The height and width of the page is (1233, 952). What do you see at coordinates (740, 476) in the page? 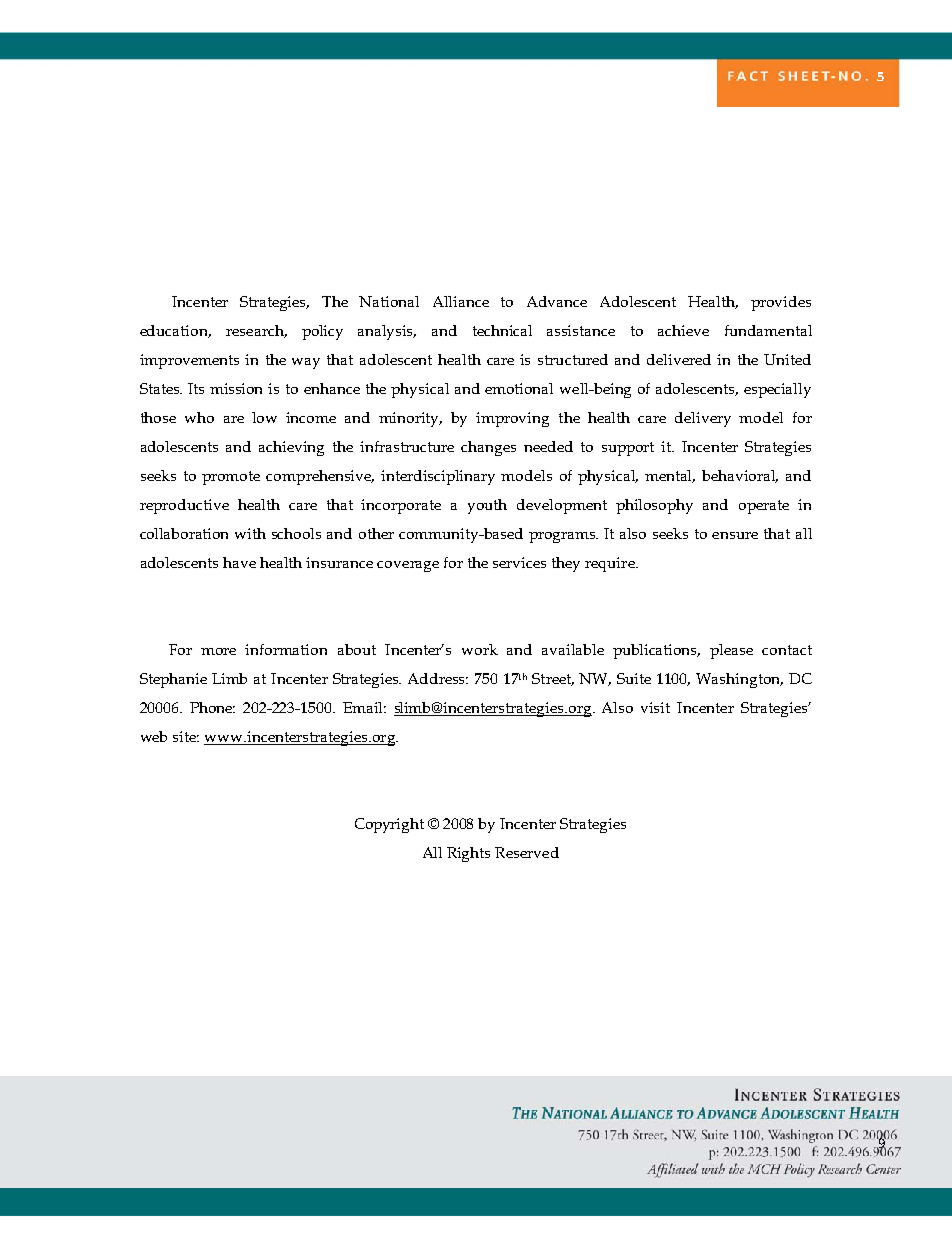
I see `behavioral` at bounding box center [740, 476].
